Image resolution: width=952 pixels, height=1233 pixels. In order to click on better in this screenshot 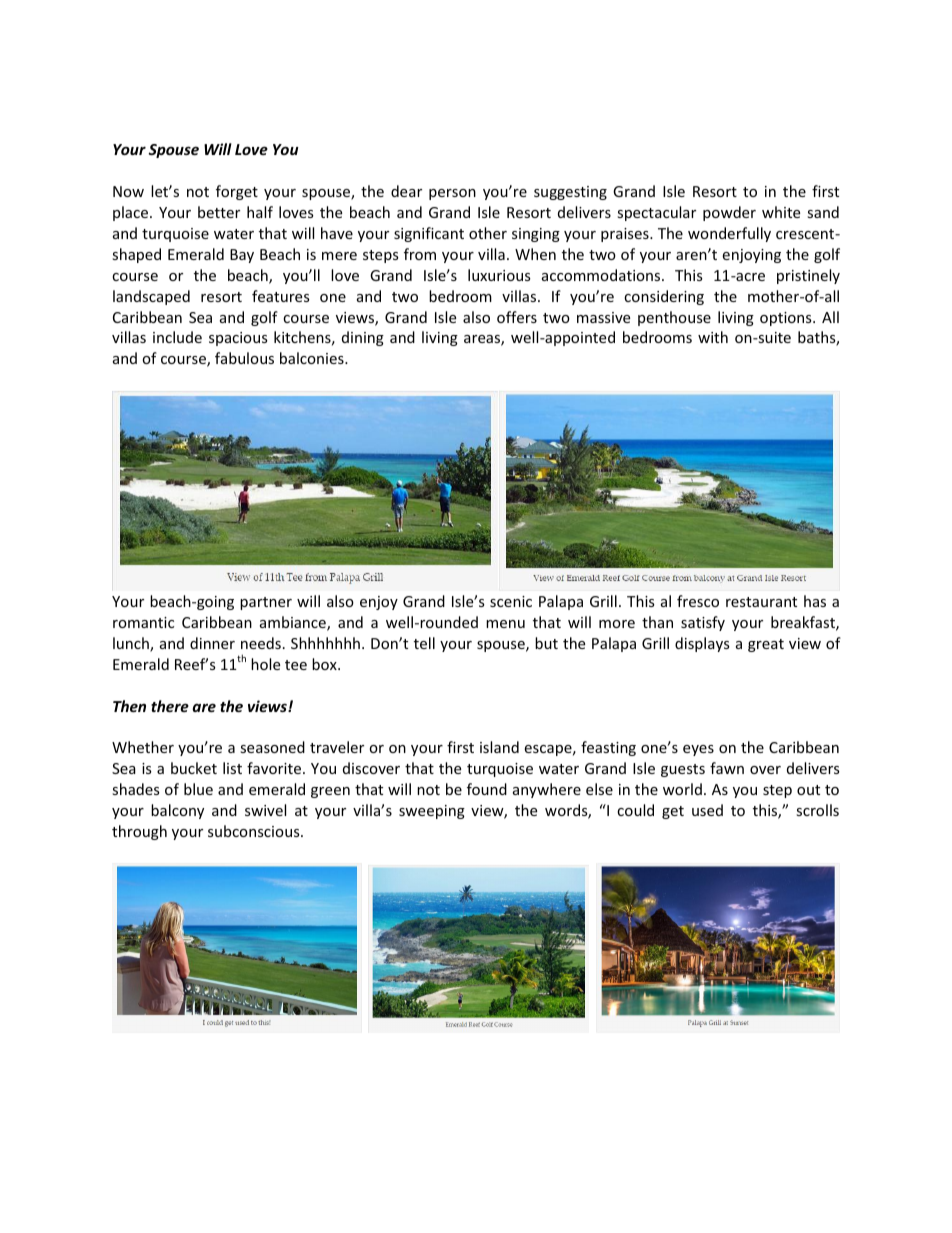, I will do `click(219, 212)`.
